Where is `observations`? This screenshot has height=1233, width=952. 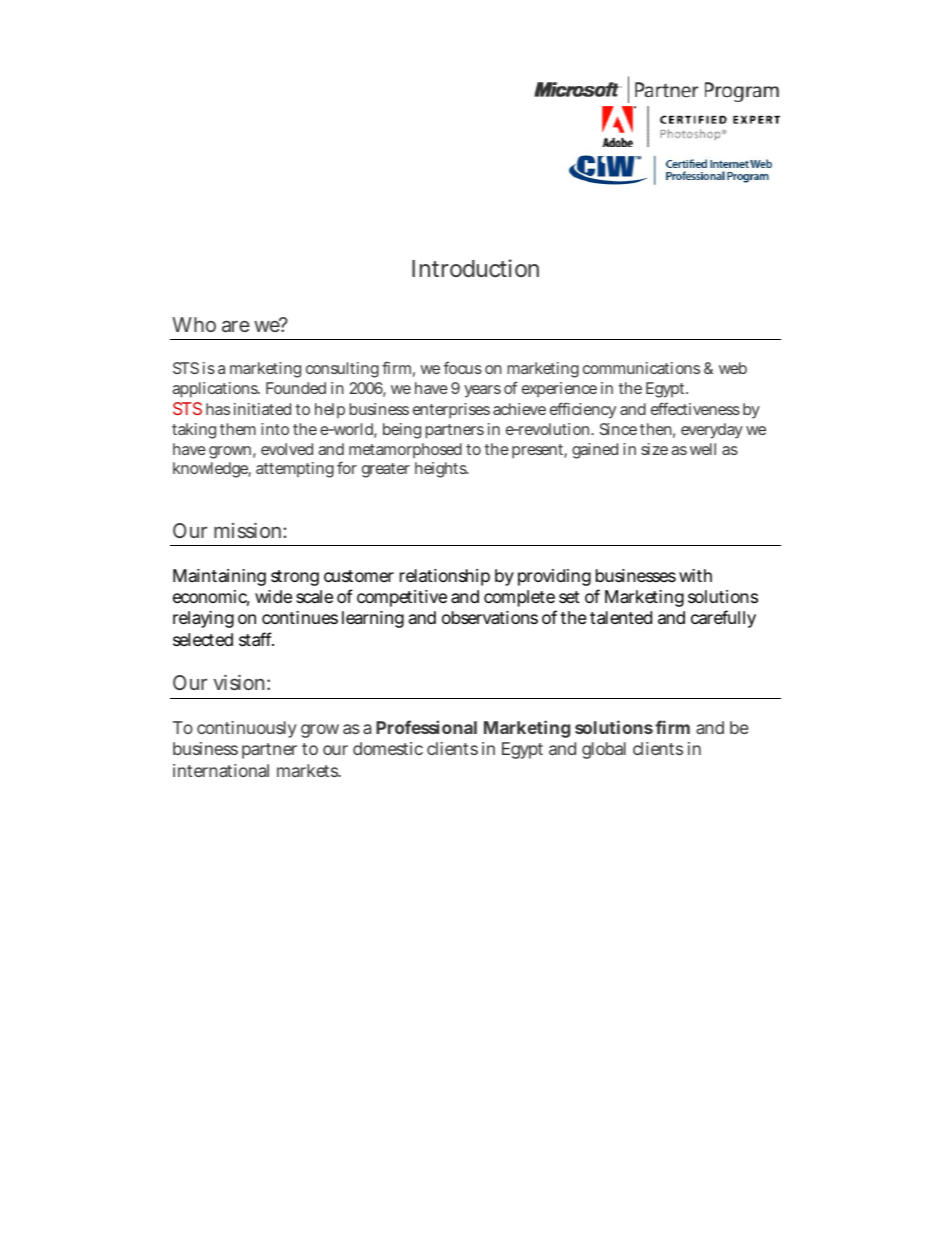
observations is located at coordinates (490, 617).
